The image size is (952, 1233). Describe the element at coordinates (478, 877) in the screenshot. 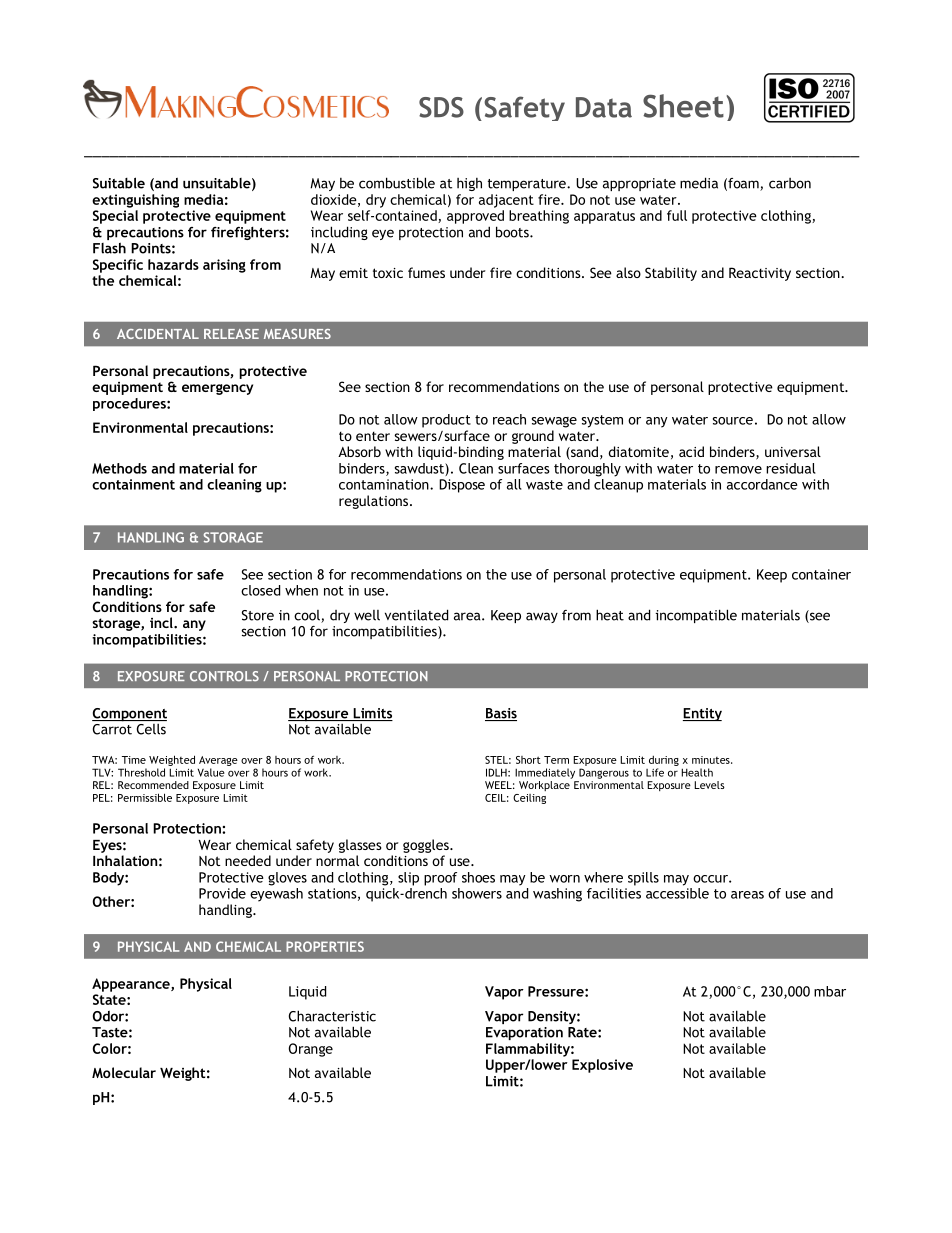

I see `shoes` at that location.
